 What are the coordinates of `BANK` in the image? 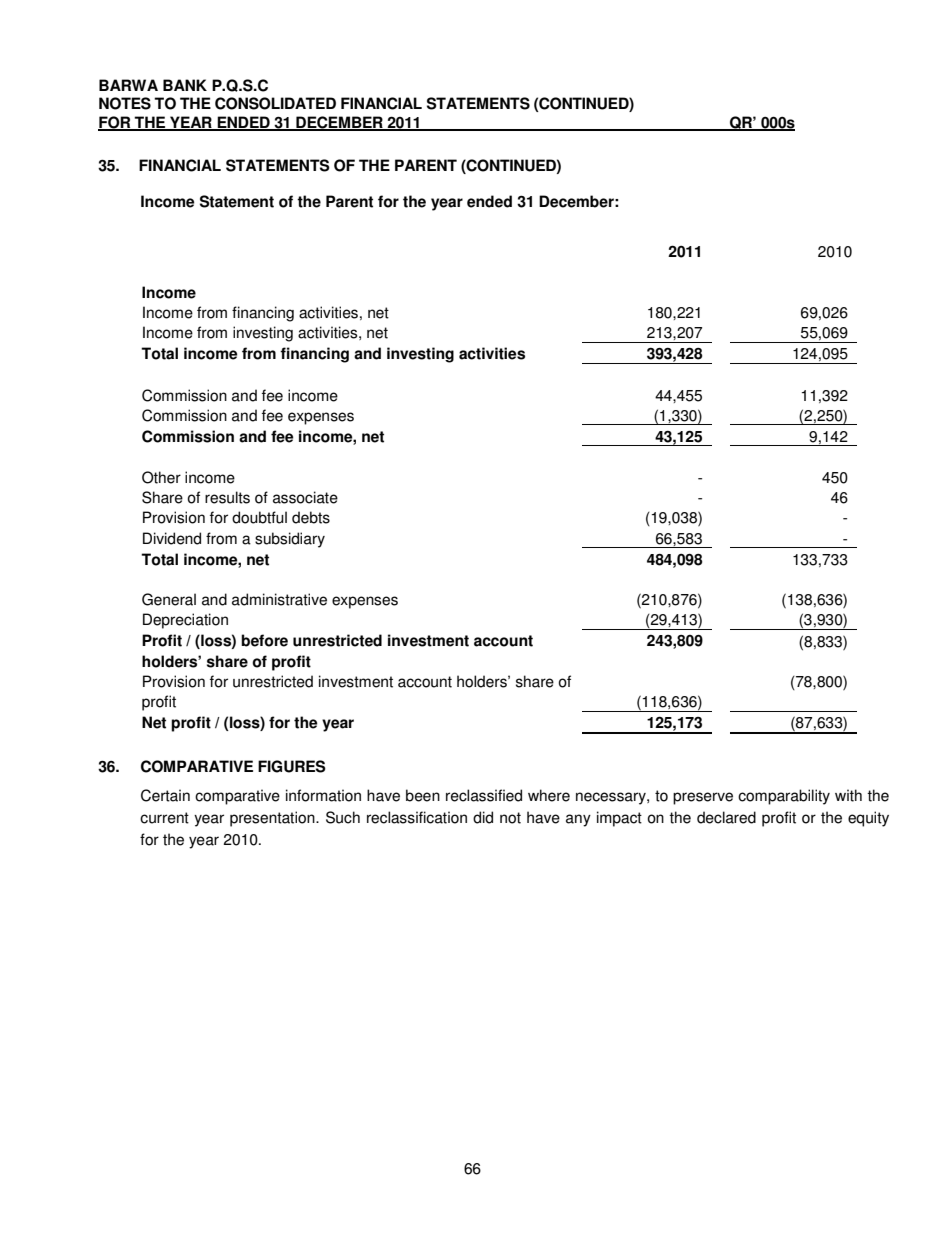 It's located at (185, 85).
